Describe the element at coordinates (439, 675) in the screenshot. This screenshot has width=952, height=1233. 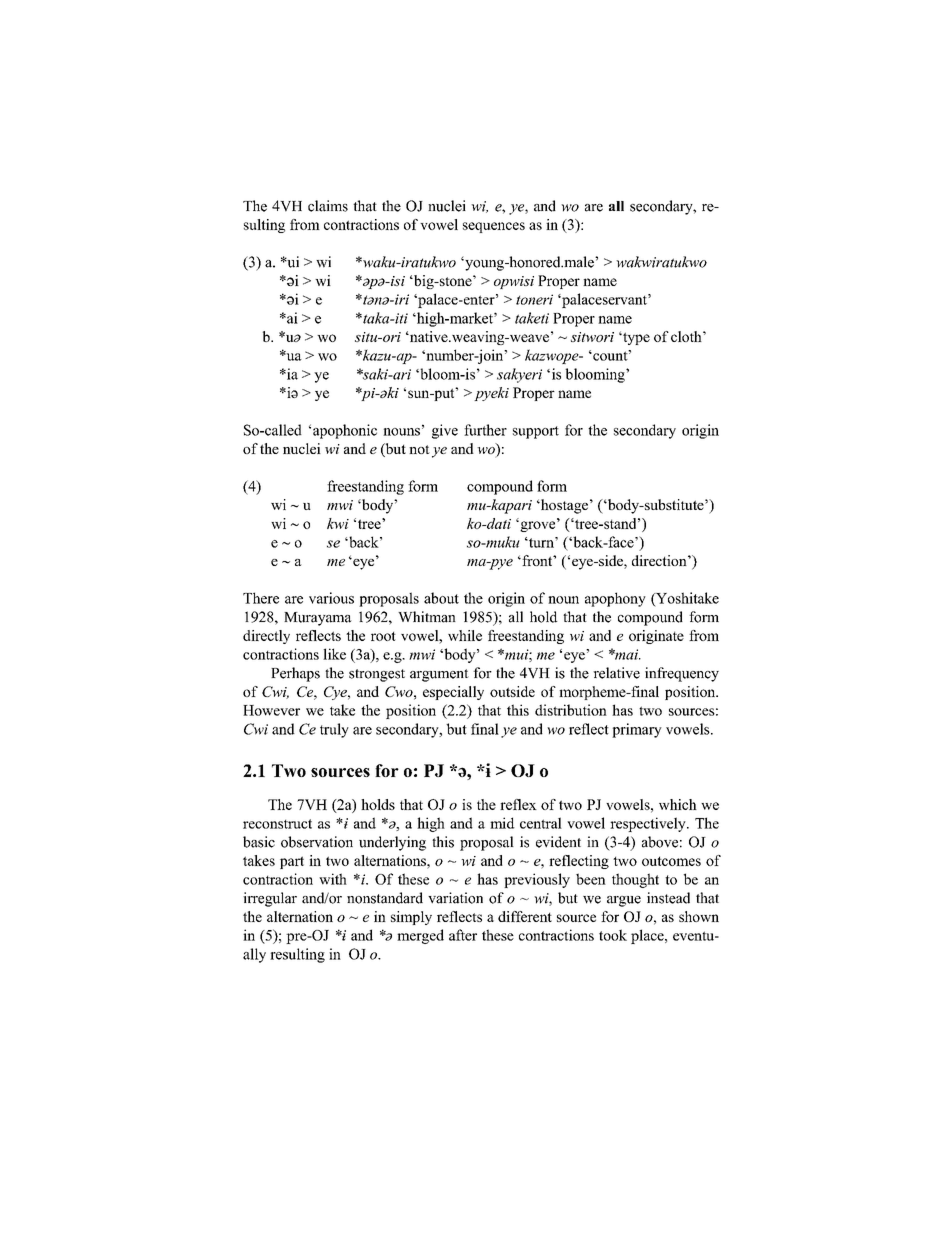
I see `argument` at that location.
